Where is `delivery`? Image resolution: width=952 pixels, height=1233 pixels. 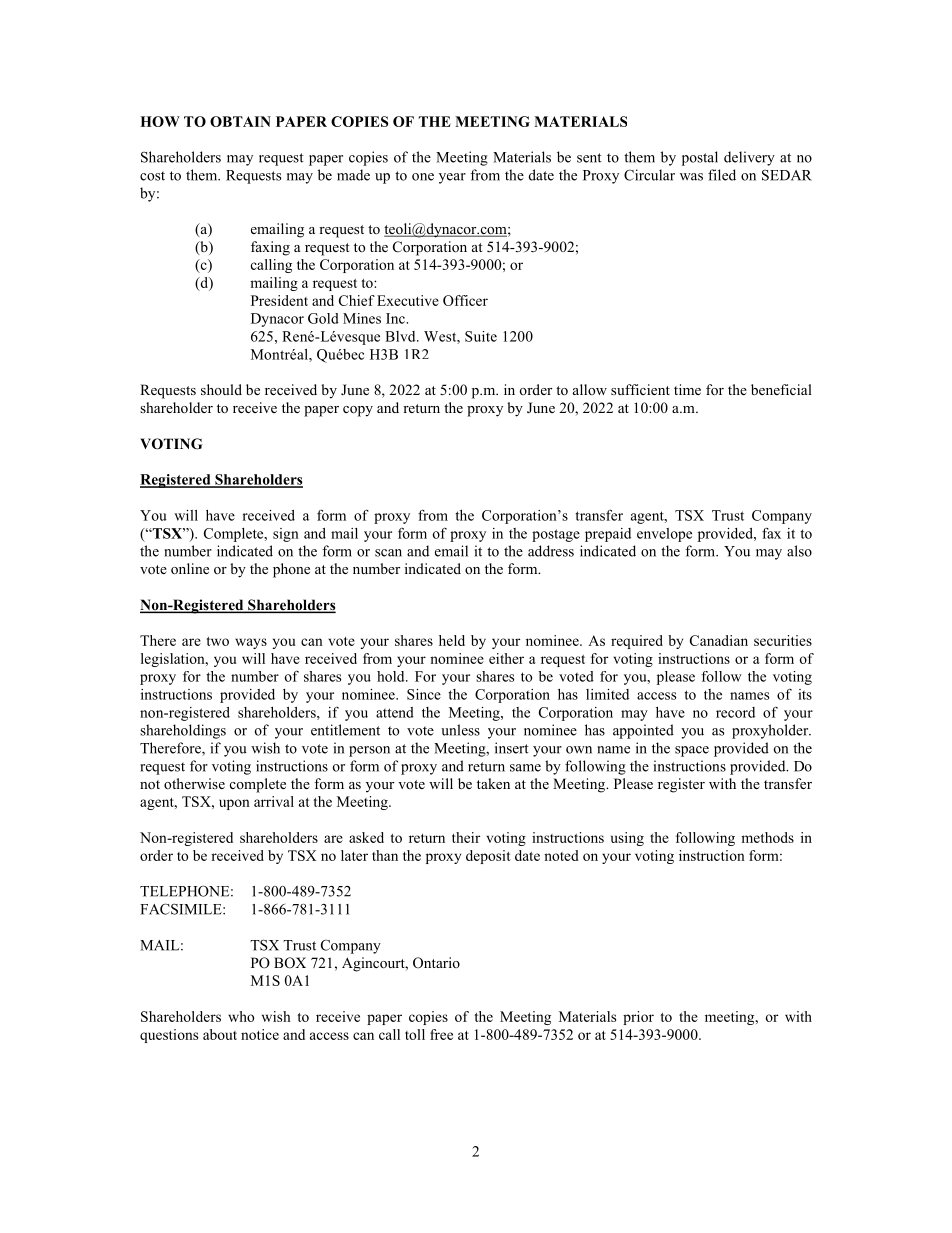 delivery is located at coordinates (749, 158).
